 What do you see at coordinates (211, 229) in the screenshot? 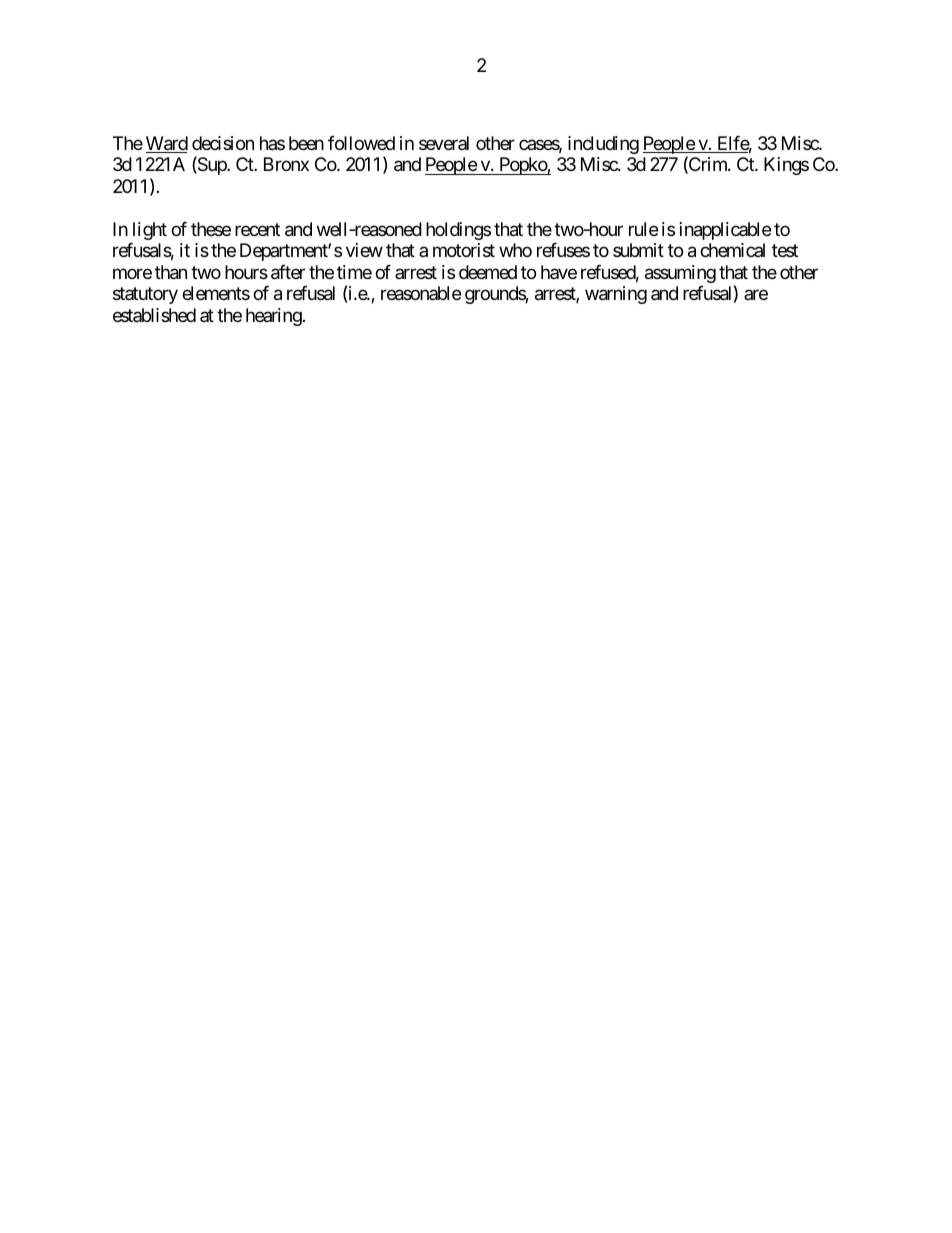
I see `these` at bounding box center [211, 229].
